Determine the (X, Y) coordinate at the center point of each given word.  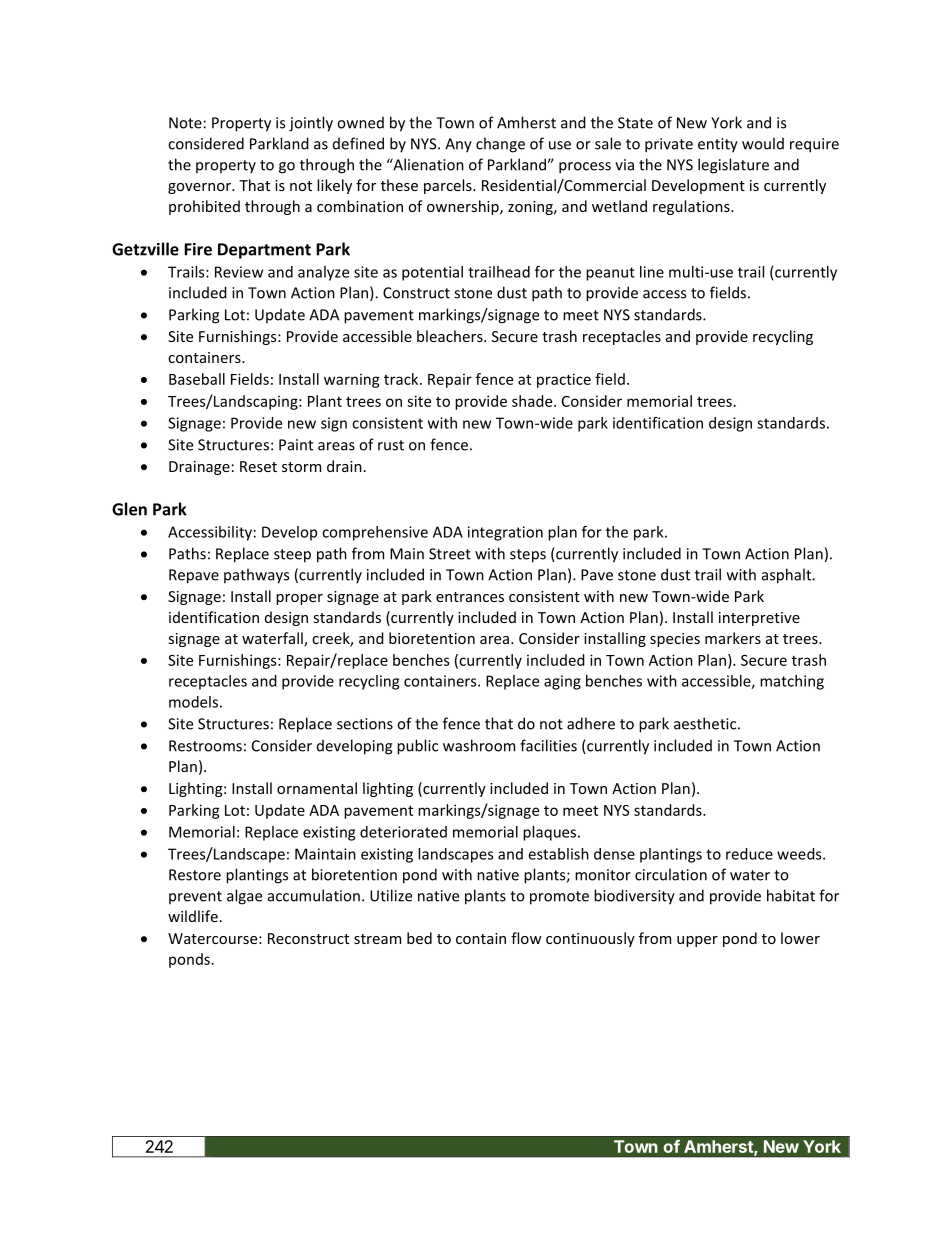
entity (718, 145)
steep (292, 556)
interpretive (759, 619)
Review (239, 272)
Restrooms (205, 746)
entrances (470, 597)
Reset (258, 466)
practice (564, 380)
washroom (479, 745)
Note (185, 123)
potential (432, 273)
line (652, 272)
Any (458, 145)
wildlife (193, 916)
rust (391, 445)
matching (792, 682)
